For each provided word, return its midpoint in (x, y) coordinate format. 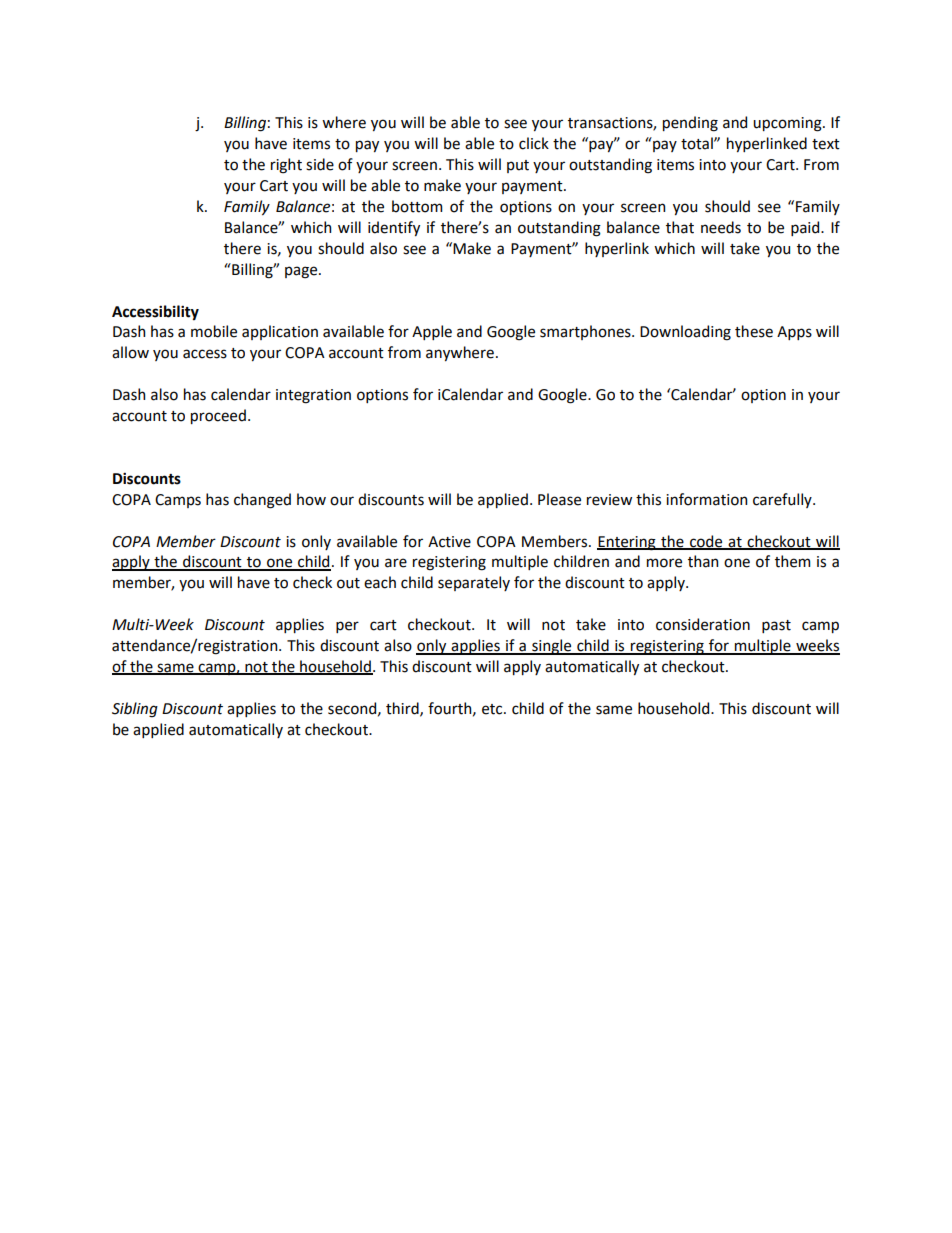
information (706, 499)
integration (313, 396)
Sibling (135, 710)
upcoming (788, 124)
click (534, 143)
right (286, 166)
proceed (218, 416)
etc (493, 709)
